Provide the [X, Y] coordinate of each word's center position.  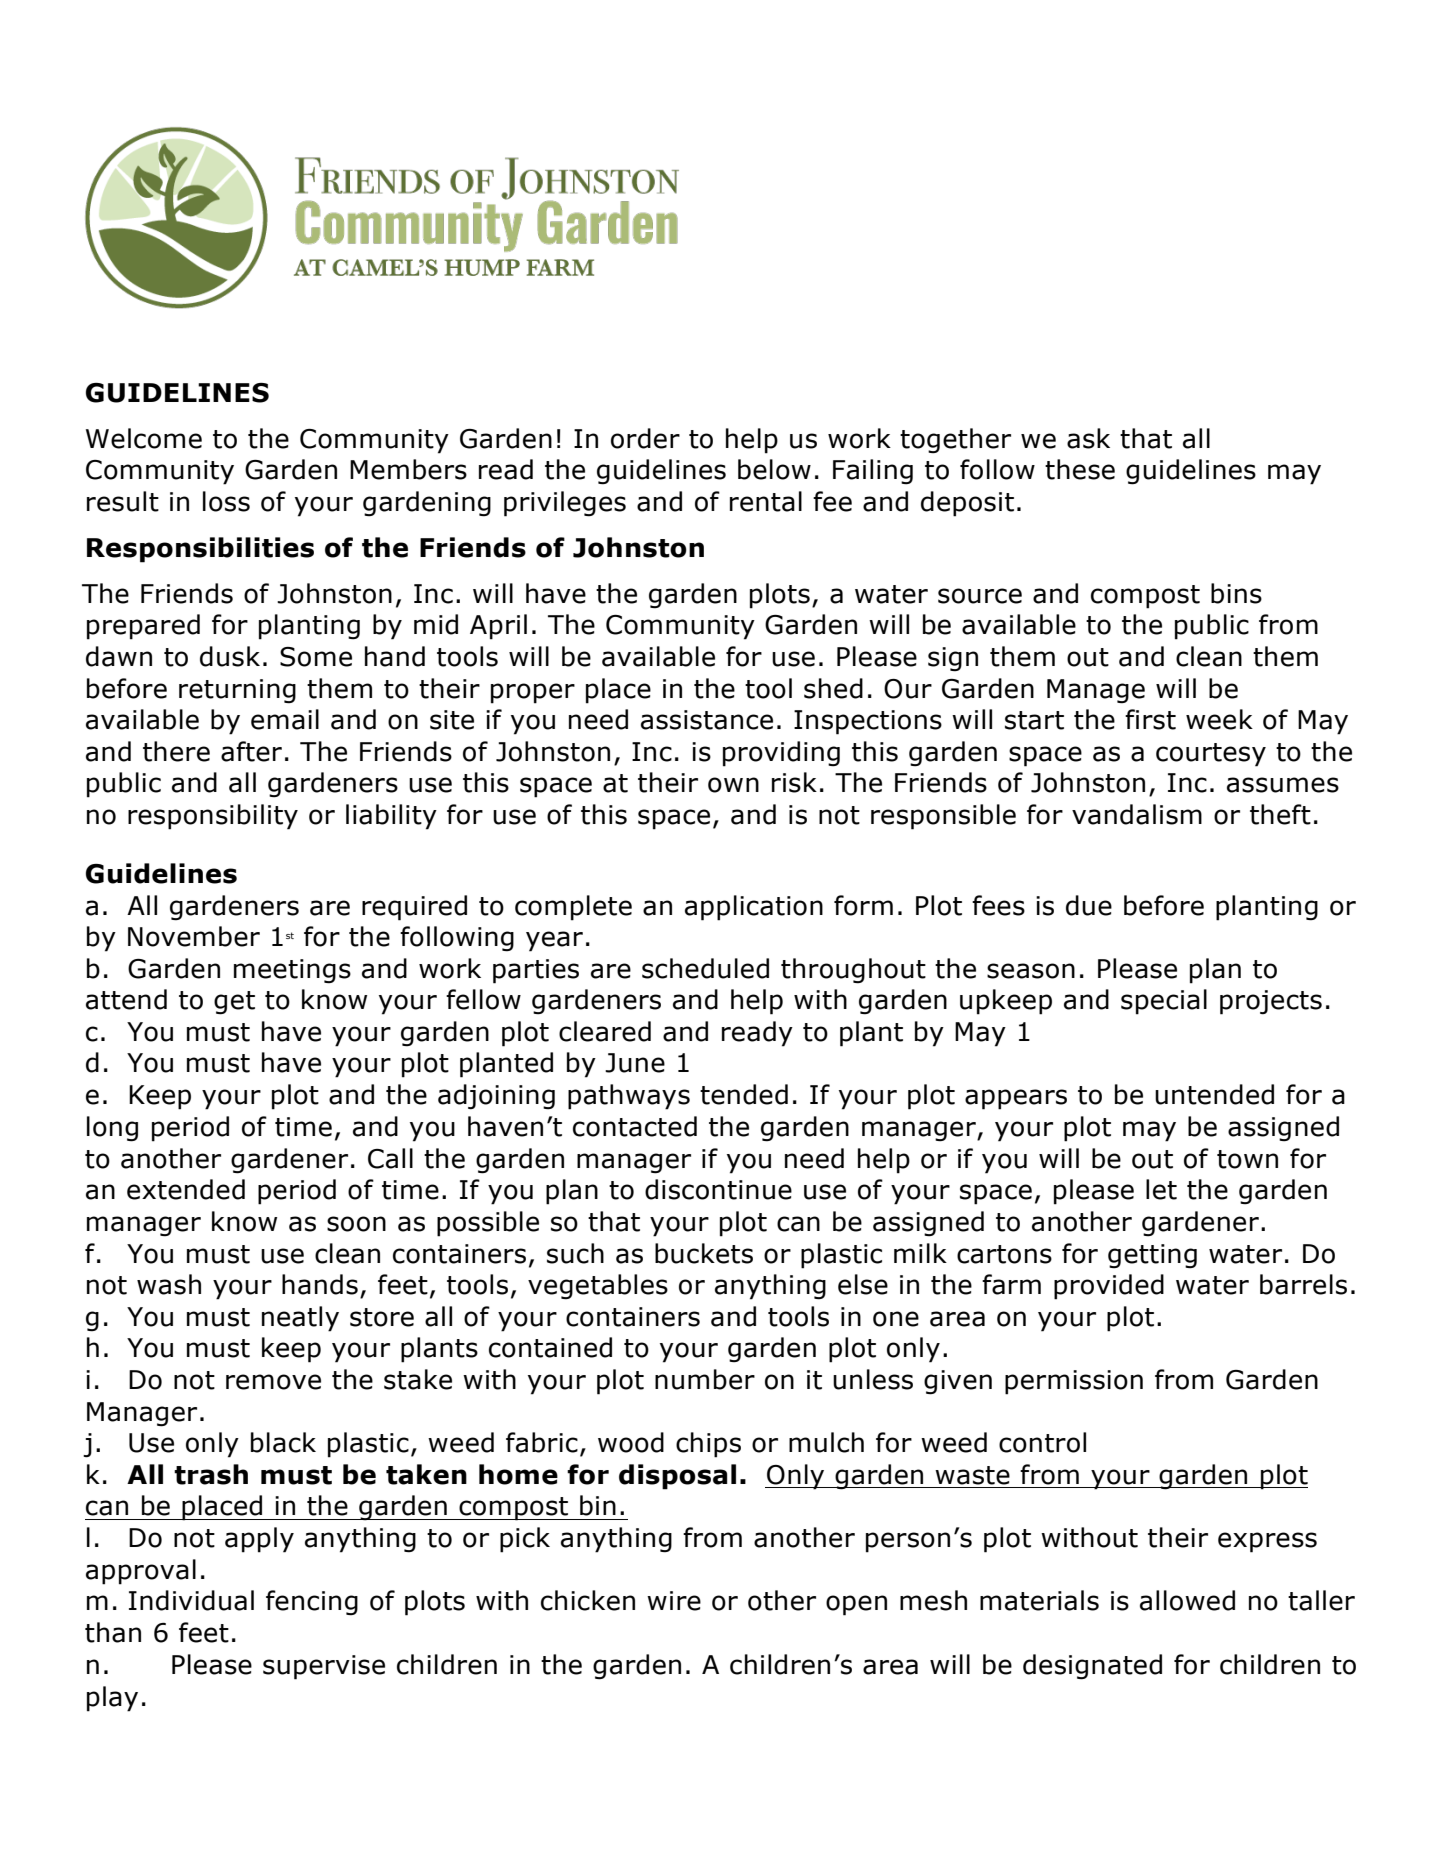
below [774, 469]
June [635, 1063]
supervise [324, 1667]
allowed [1187, 1600]
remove [273, 1382]
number [705, 1379]
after [251, 751]
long [112, 1129]
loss [226, 501]
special [1164, 1002]
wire [674, 1601]
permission [1074, 1382]
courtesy [1211, 755]
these [1080, 469]
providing [781, 754]
